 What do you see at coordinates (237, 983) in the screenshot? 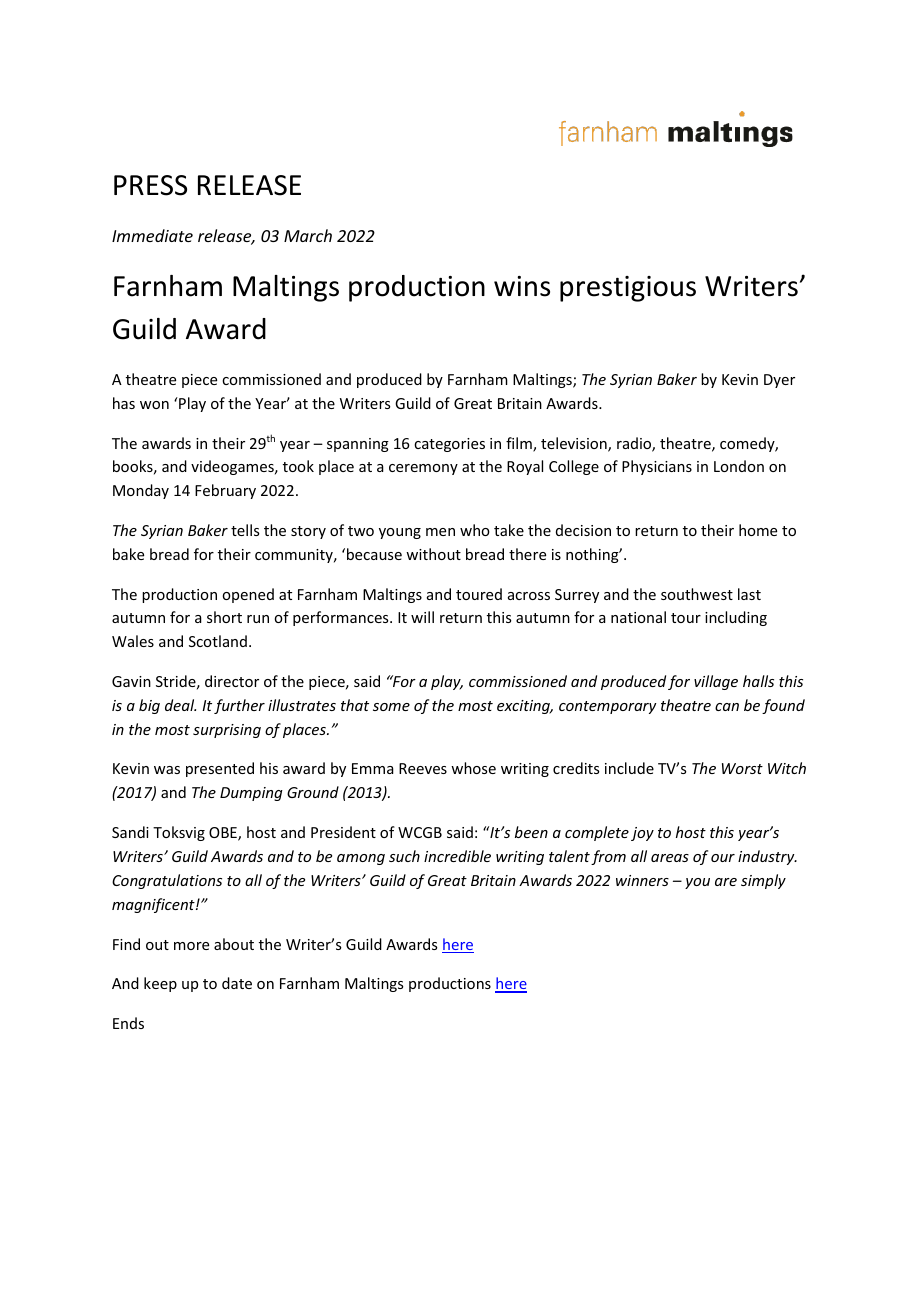
I see `date` at bounding box center [237, 983].
